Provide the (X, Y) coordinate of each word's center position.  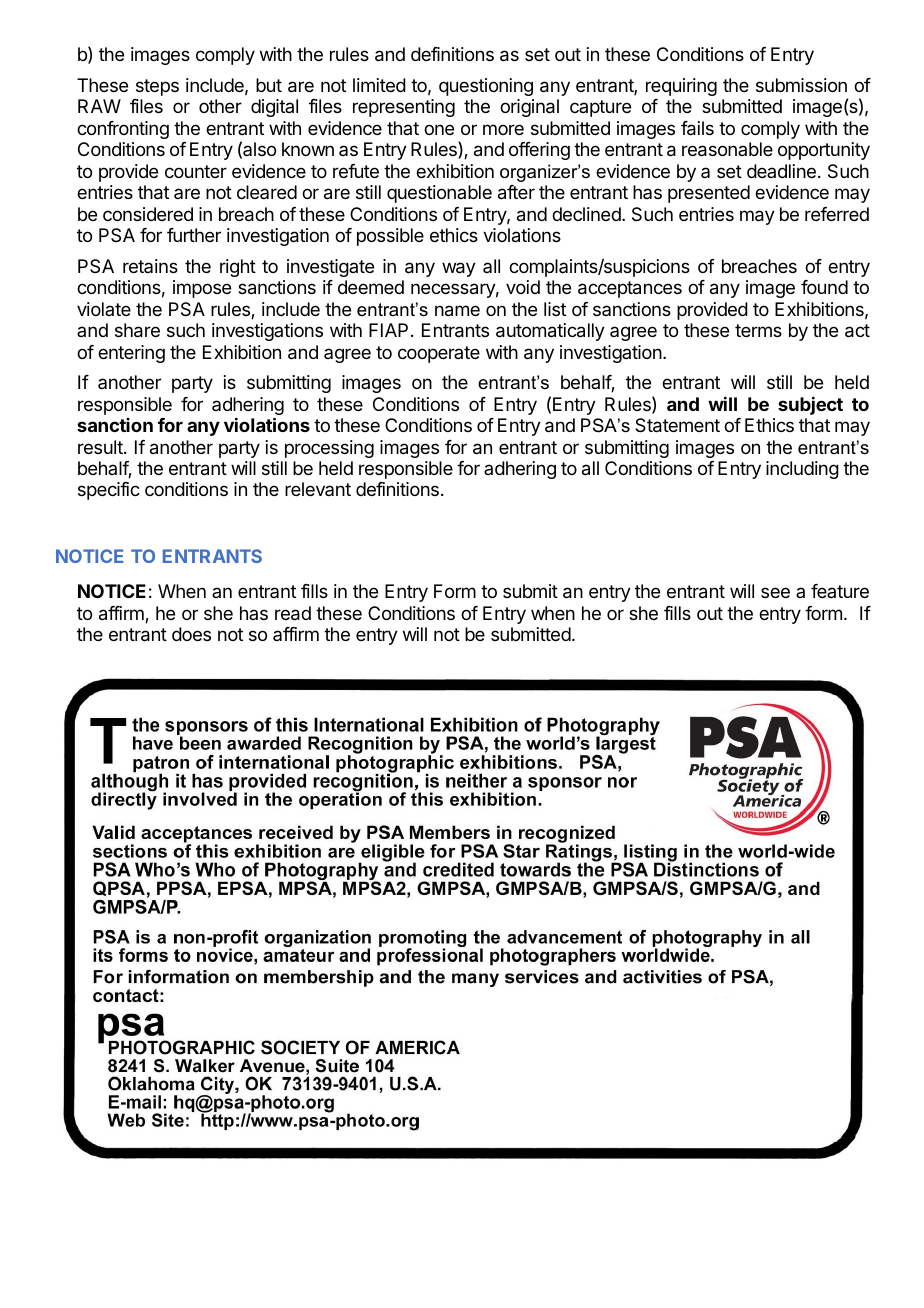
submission (801, 85)
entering (131, 354)
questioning (486, 87)
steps (157, 87)
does (191, 634)
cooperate (439, 354)
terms (758, 330)
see (775, 592)
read (293, 613)
